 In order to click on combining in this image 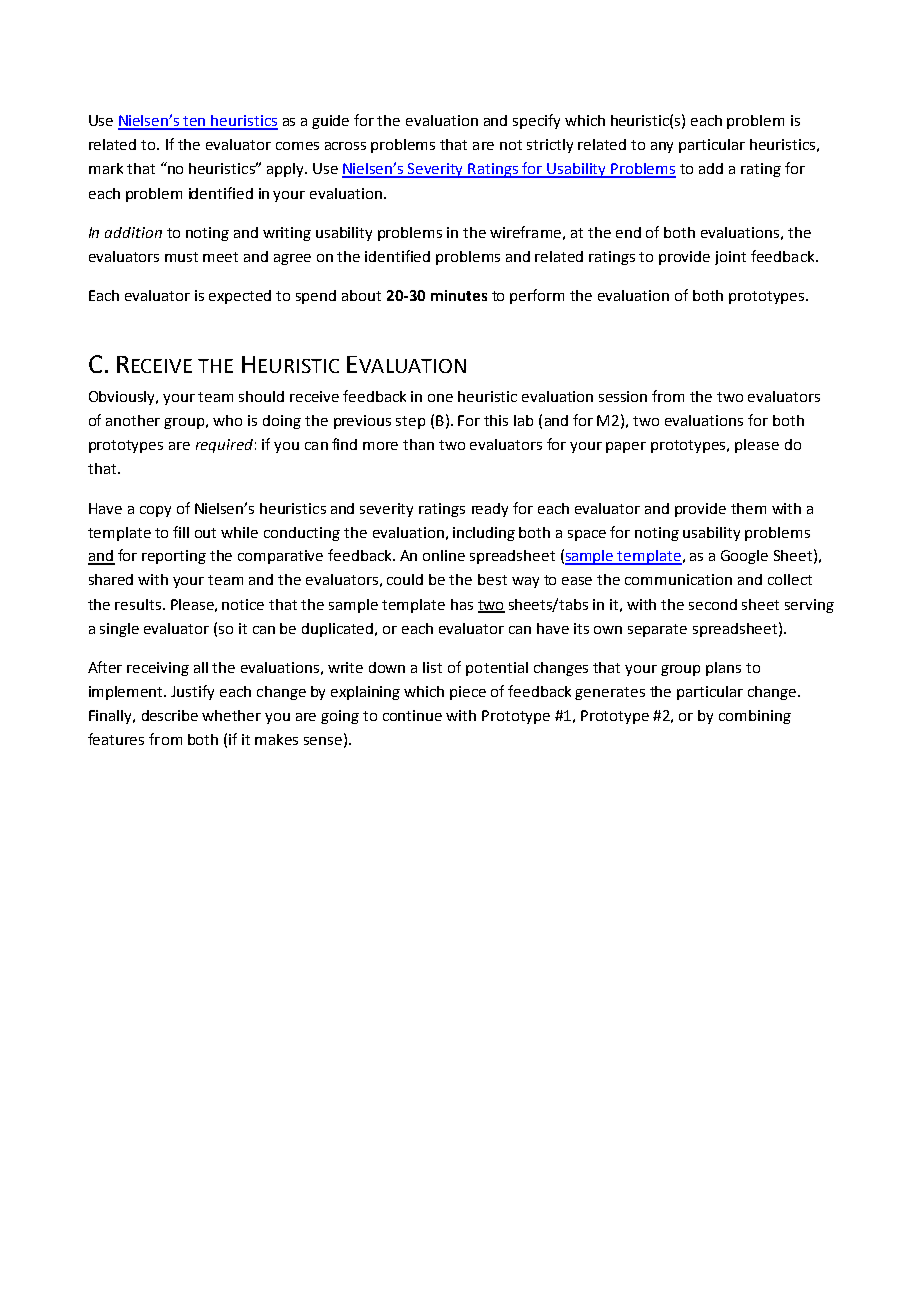, I will do `click(755, 717)`.
